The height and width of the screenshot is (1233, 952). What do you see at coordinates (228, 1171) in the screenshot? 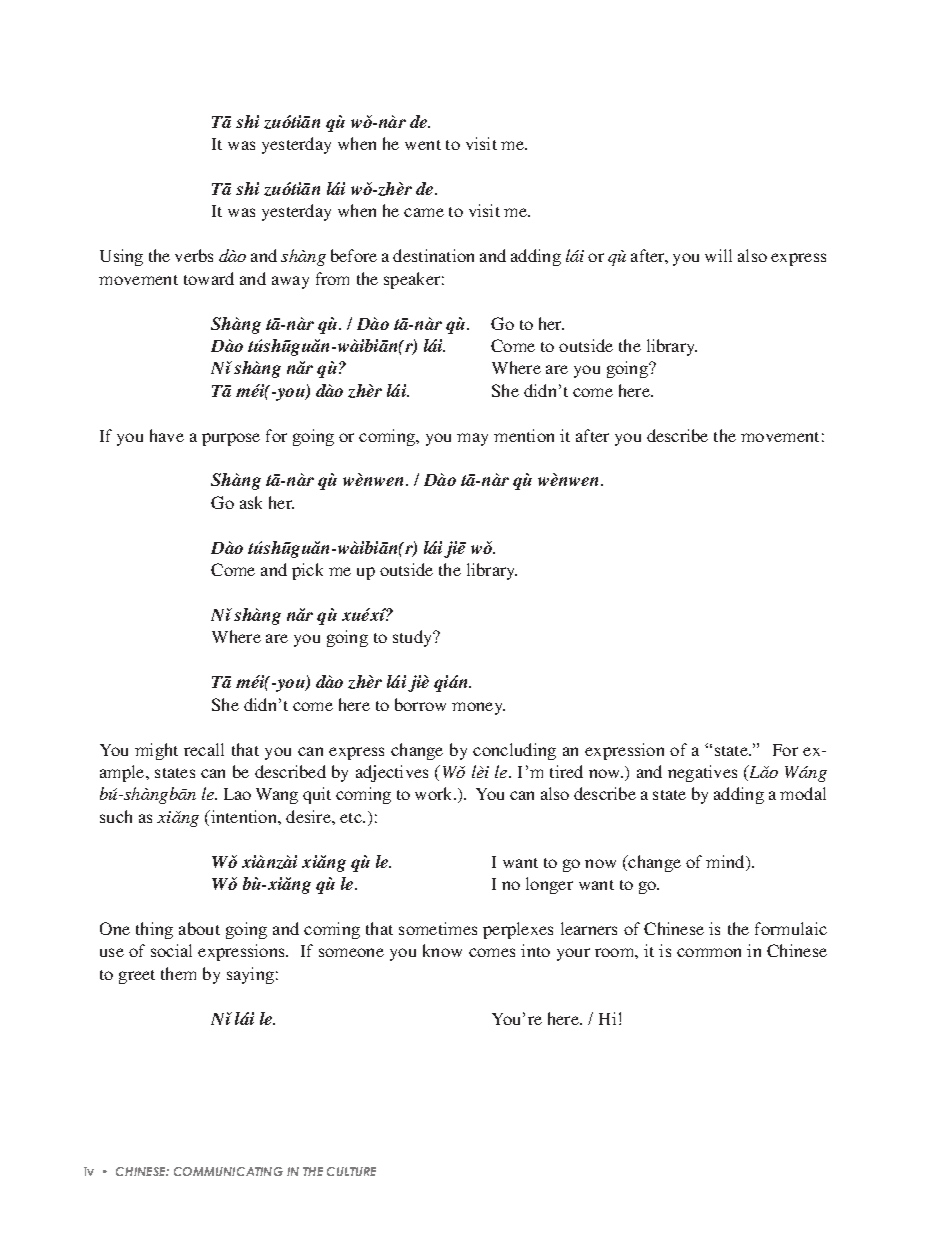
I see `COMMUNICATING` at bounding box center [228, 1171].
